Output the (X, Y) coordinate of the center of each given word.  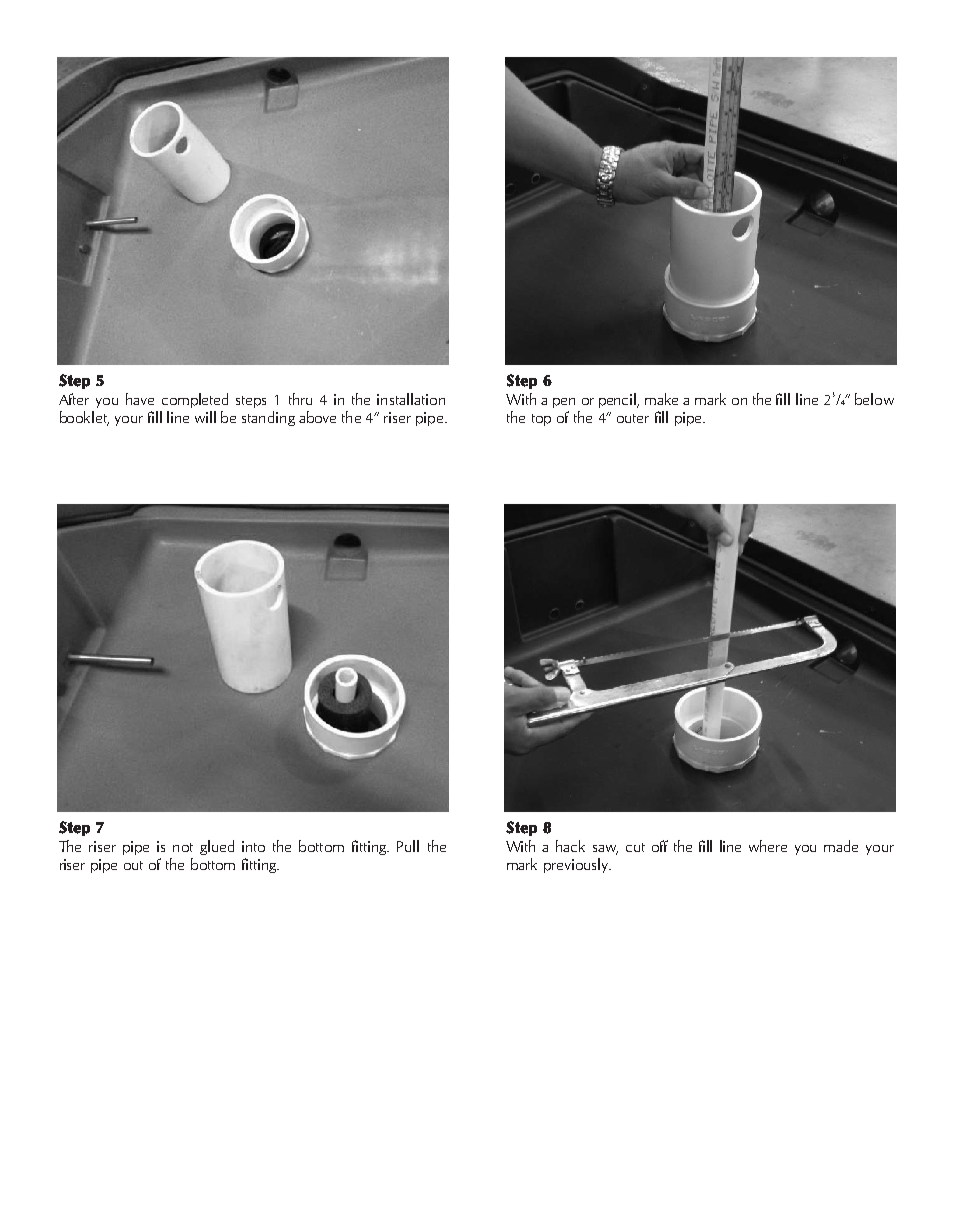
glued (217, 847)
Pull (408, 846)
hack (570, 846)
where (768, 846)
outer (633, 418)
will (205, 417)
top (541, 420)
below (874, 399)
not (183, 847)
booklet (84, 418)
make (661, 399)
